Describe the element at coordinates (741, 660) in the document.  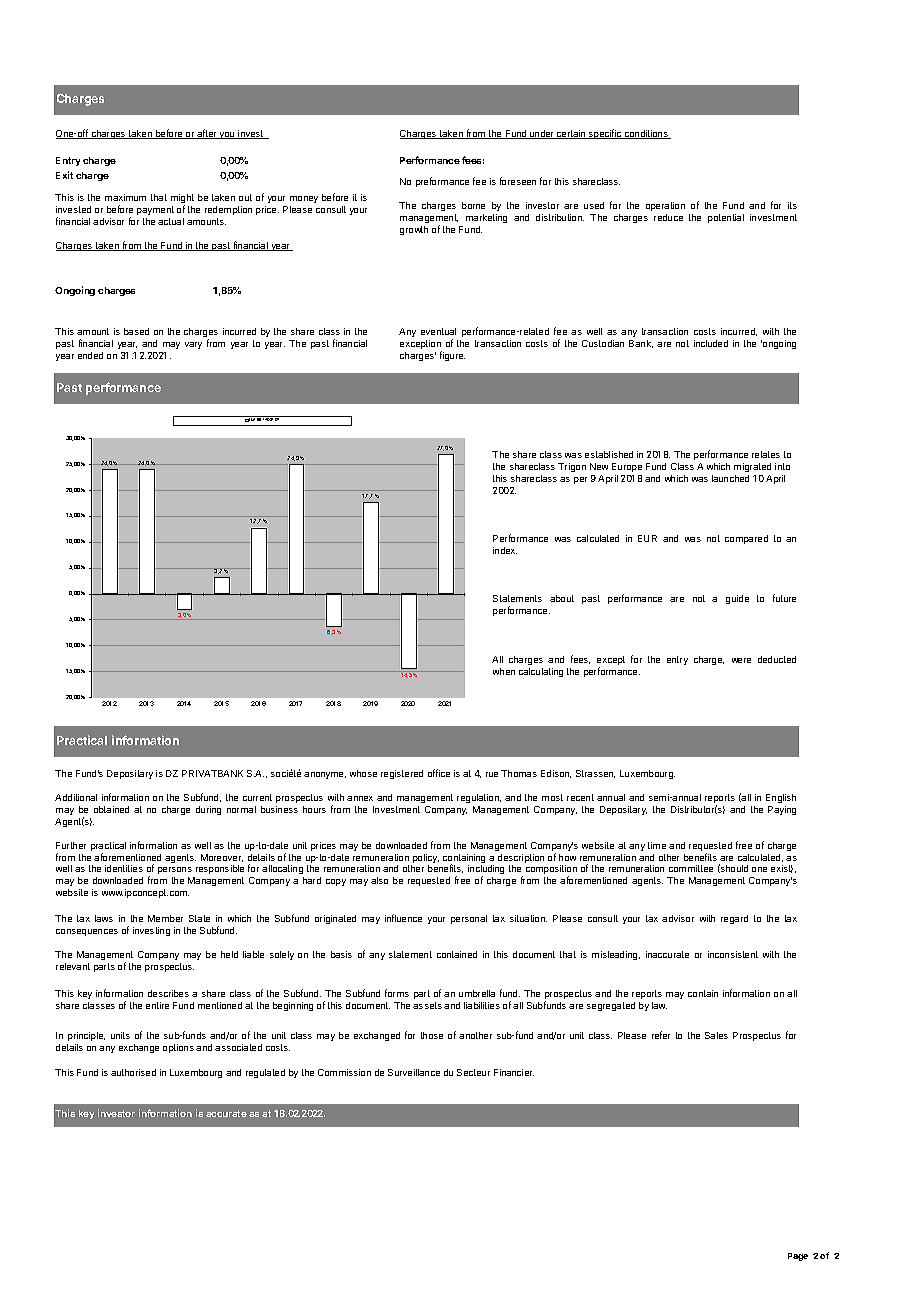
I see `were` at that location.
